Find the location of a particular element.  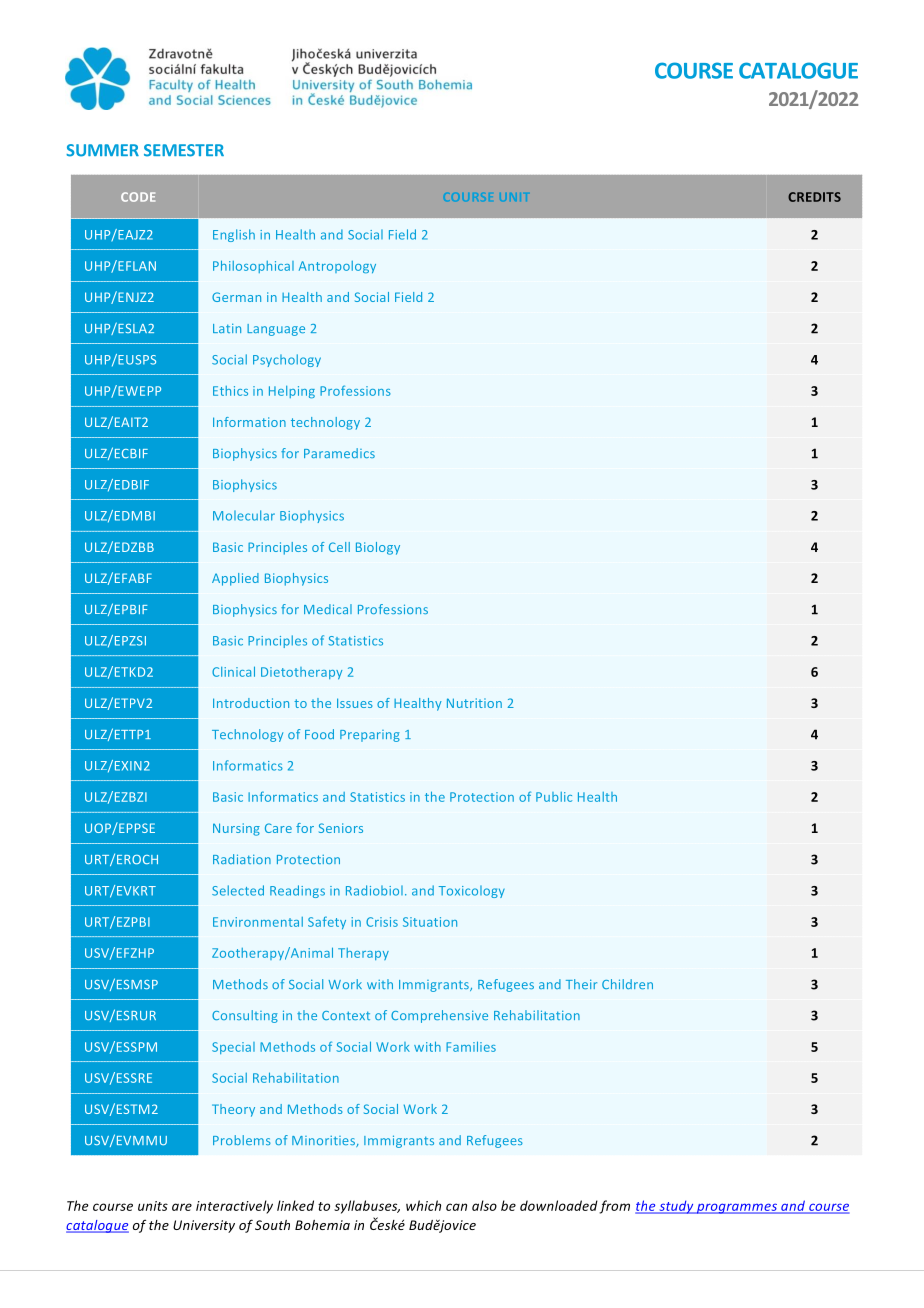

Situation is located at coordinates (430, 922).
